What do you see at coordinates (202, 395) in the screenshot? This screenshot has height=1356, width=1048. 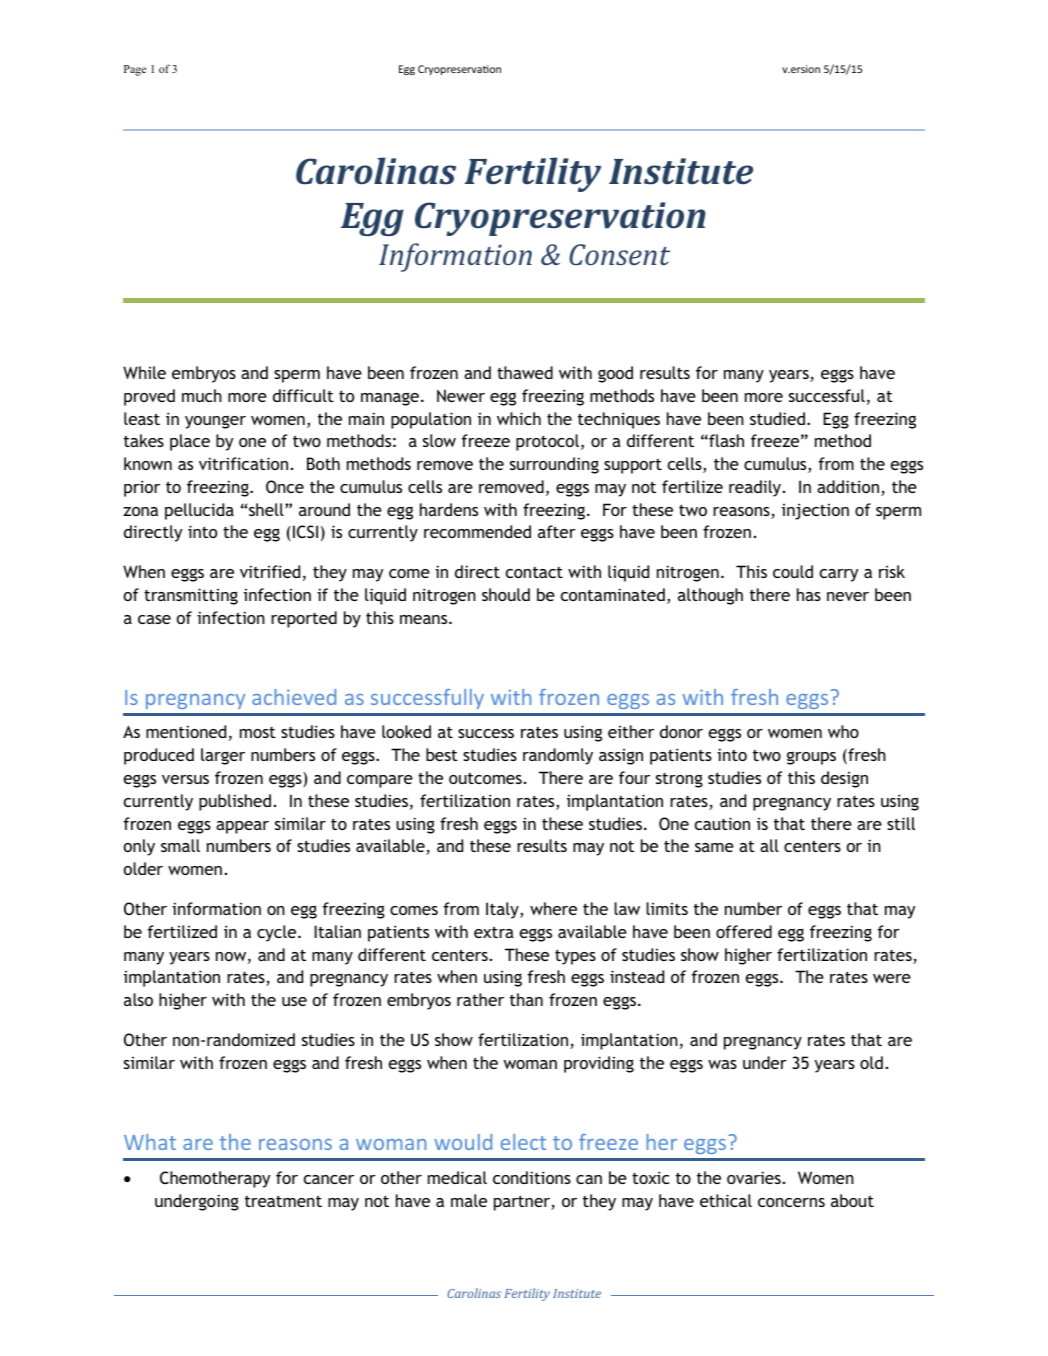 I see `much` at bounding box center [202, 395].
